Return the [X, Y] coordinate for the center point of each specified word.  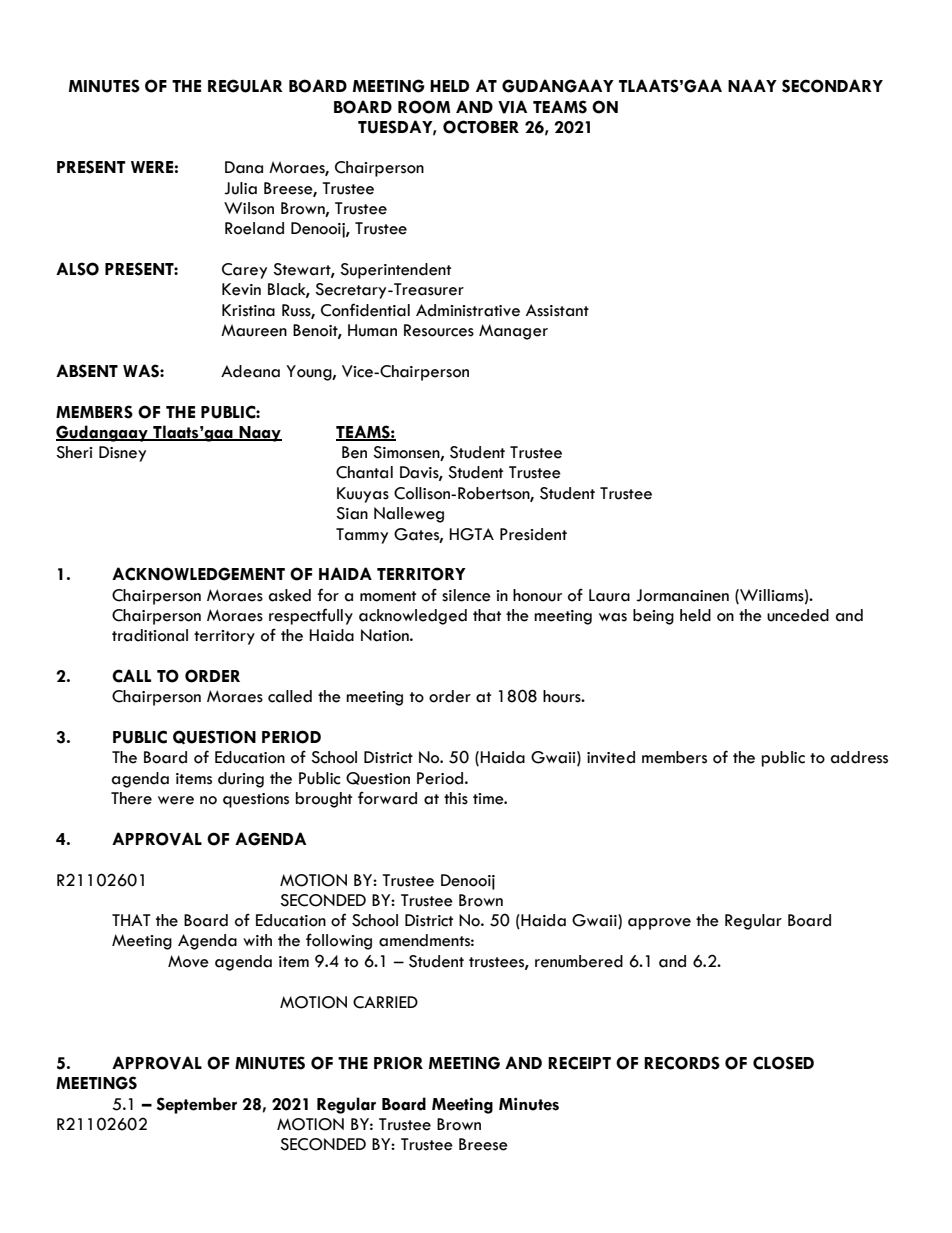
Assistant [557, 310]
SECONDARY [832, 86]
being [653, 617]
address [859, 757]
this [456, 798]
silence [466, 595]
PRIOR [398, 1063]
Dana [244, 167]
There [131, 798]
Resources [439, 330]
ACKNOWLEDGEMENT [198, 574]
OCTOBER [481, 127]
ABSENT [87, 371]
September [197, 1105]
